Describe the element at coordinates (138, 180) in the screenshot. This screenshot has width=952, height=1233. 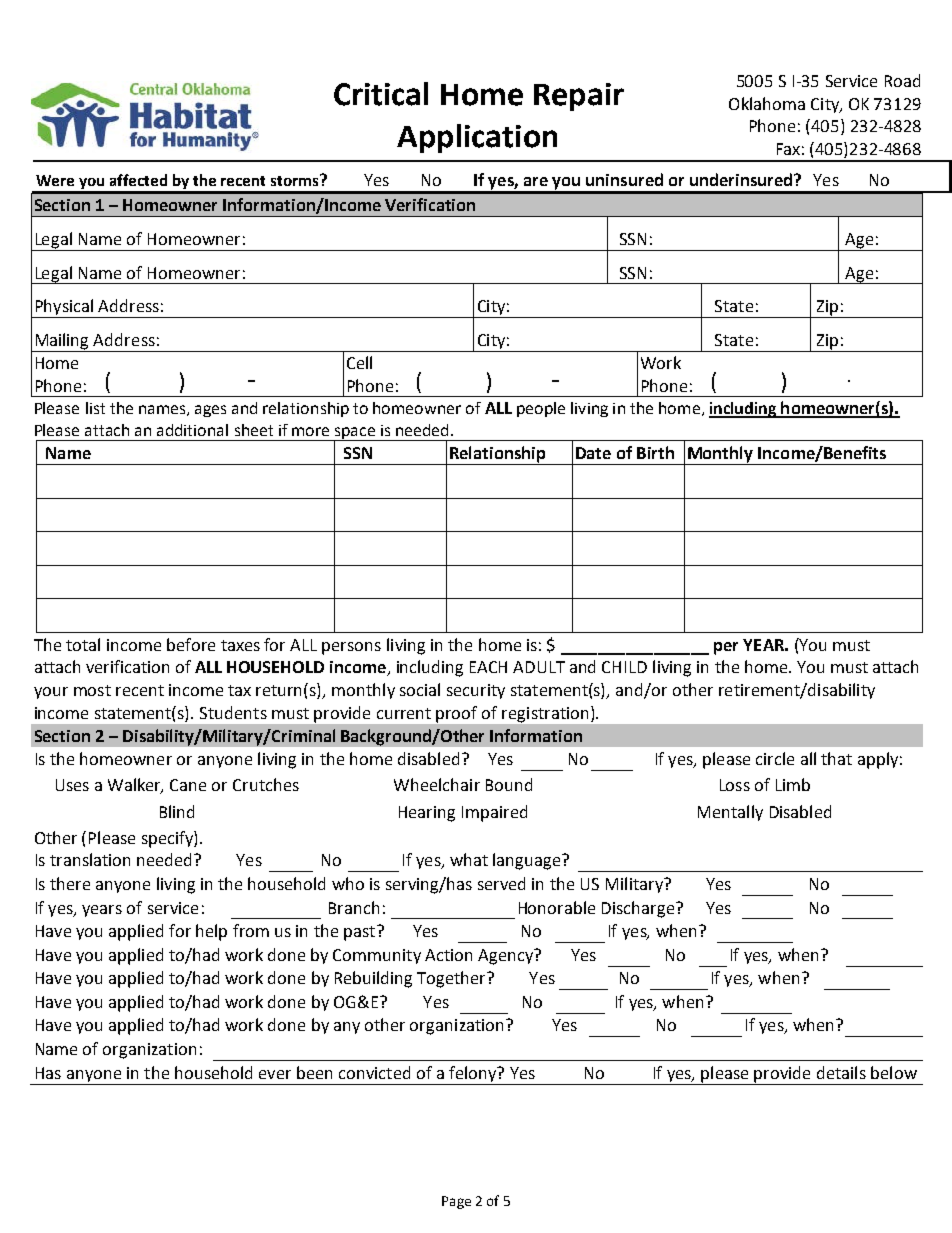
I see `affected` at that location.
